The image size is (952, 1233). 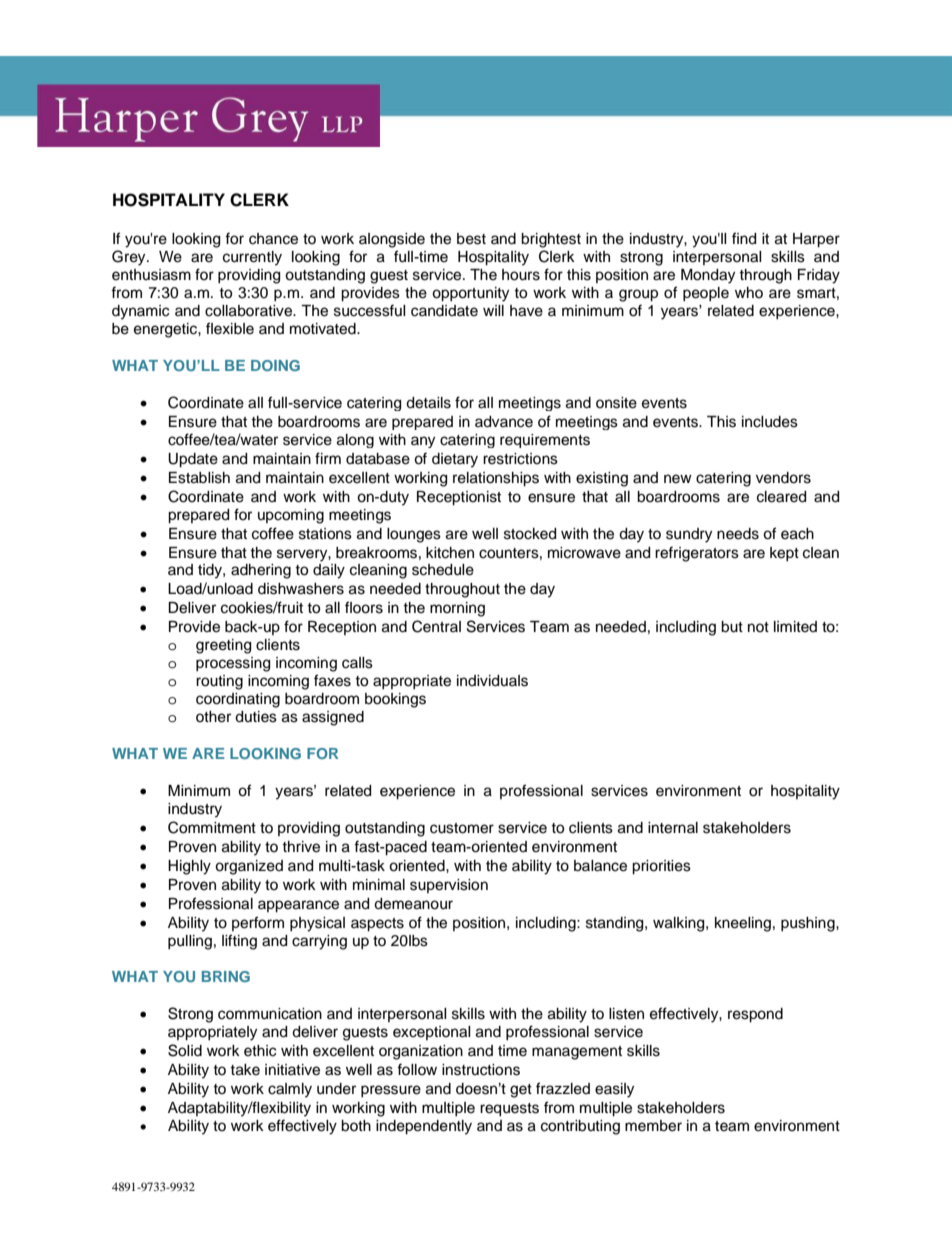 I want to click on not, so click(x=758, y=627).
